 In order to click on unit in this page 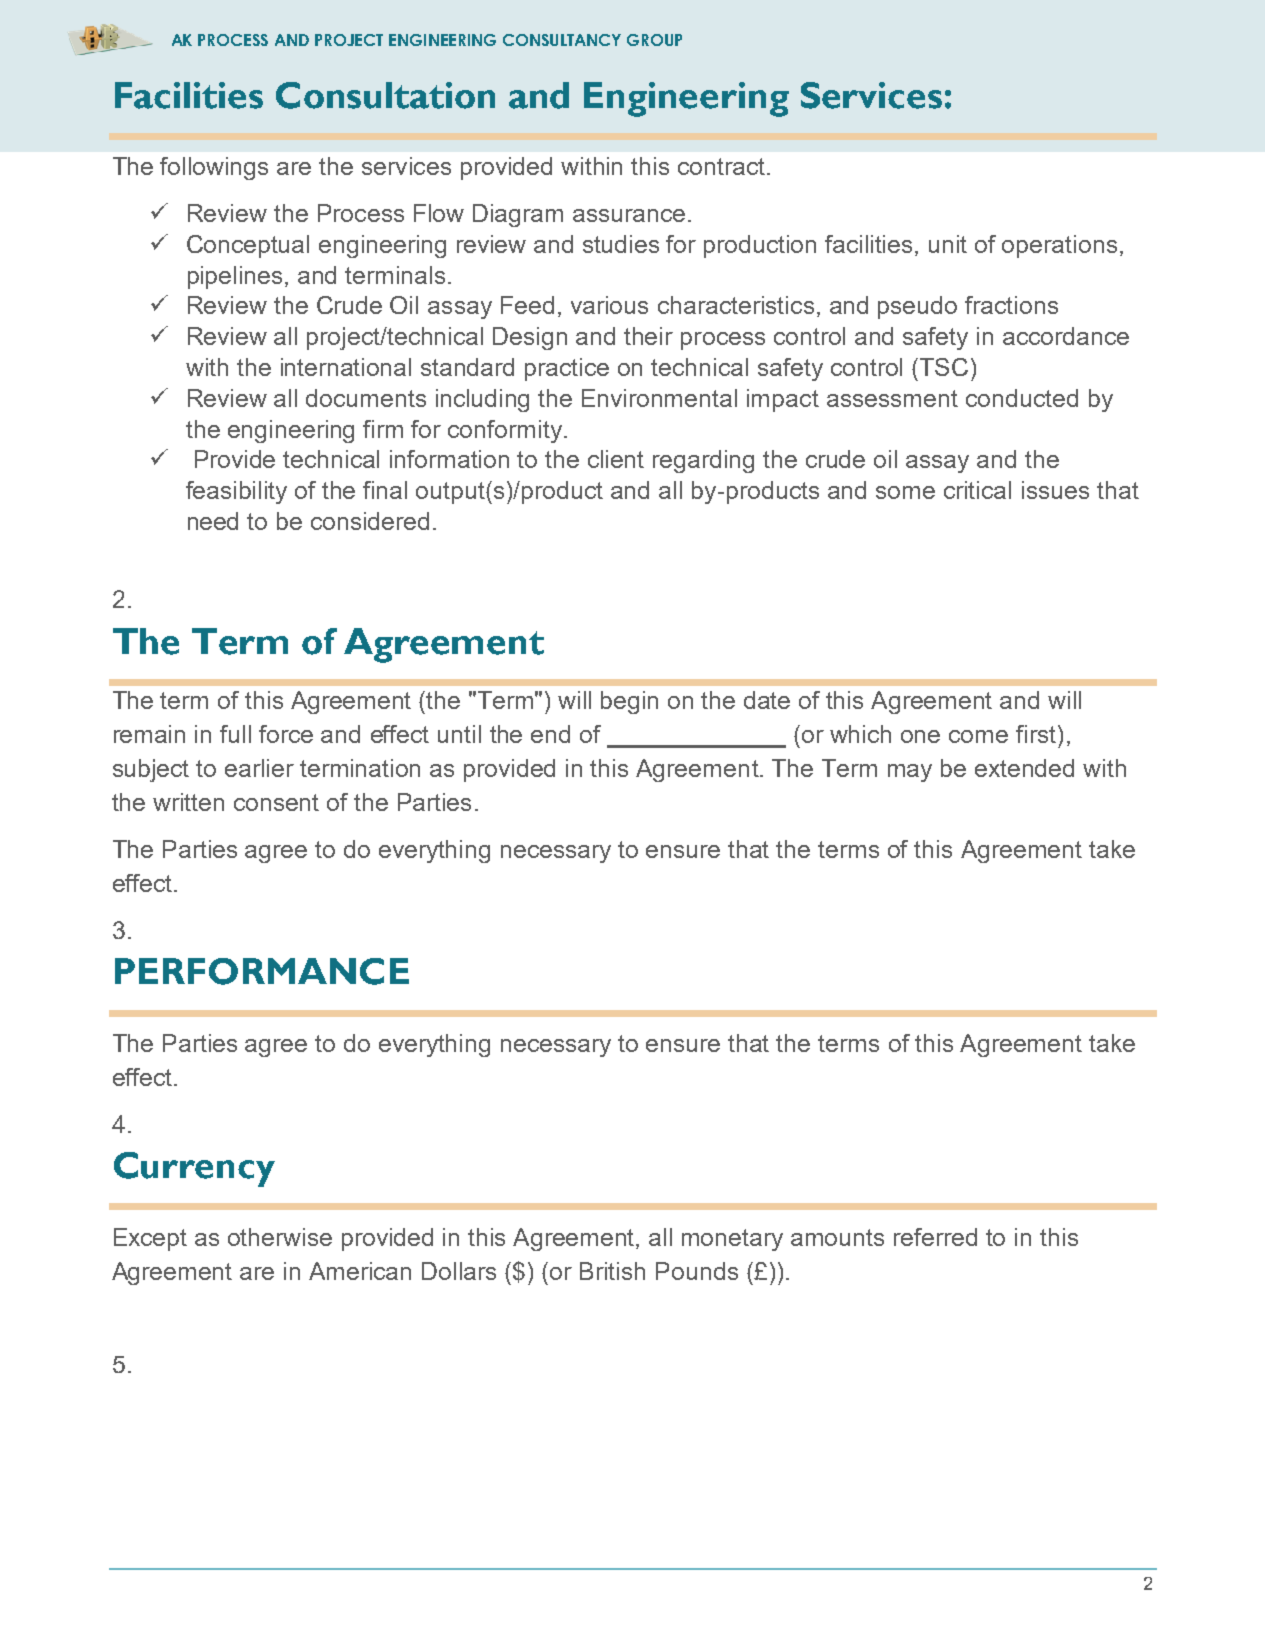, I will do `click(948, 244)`.
